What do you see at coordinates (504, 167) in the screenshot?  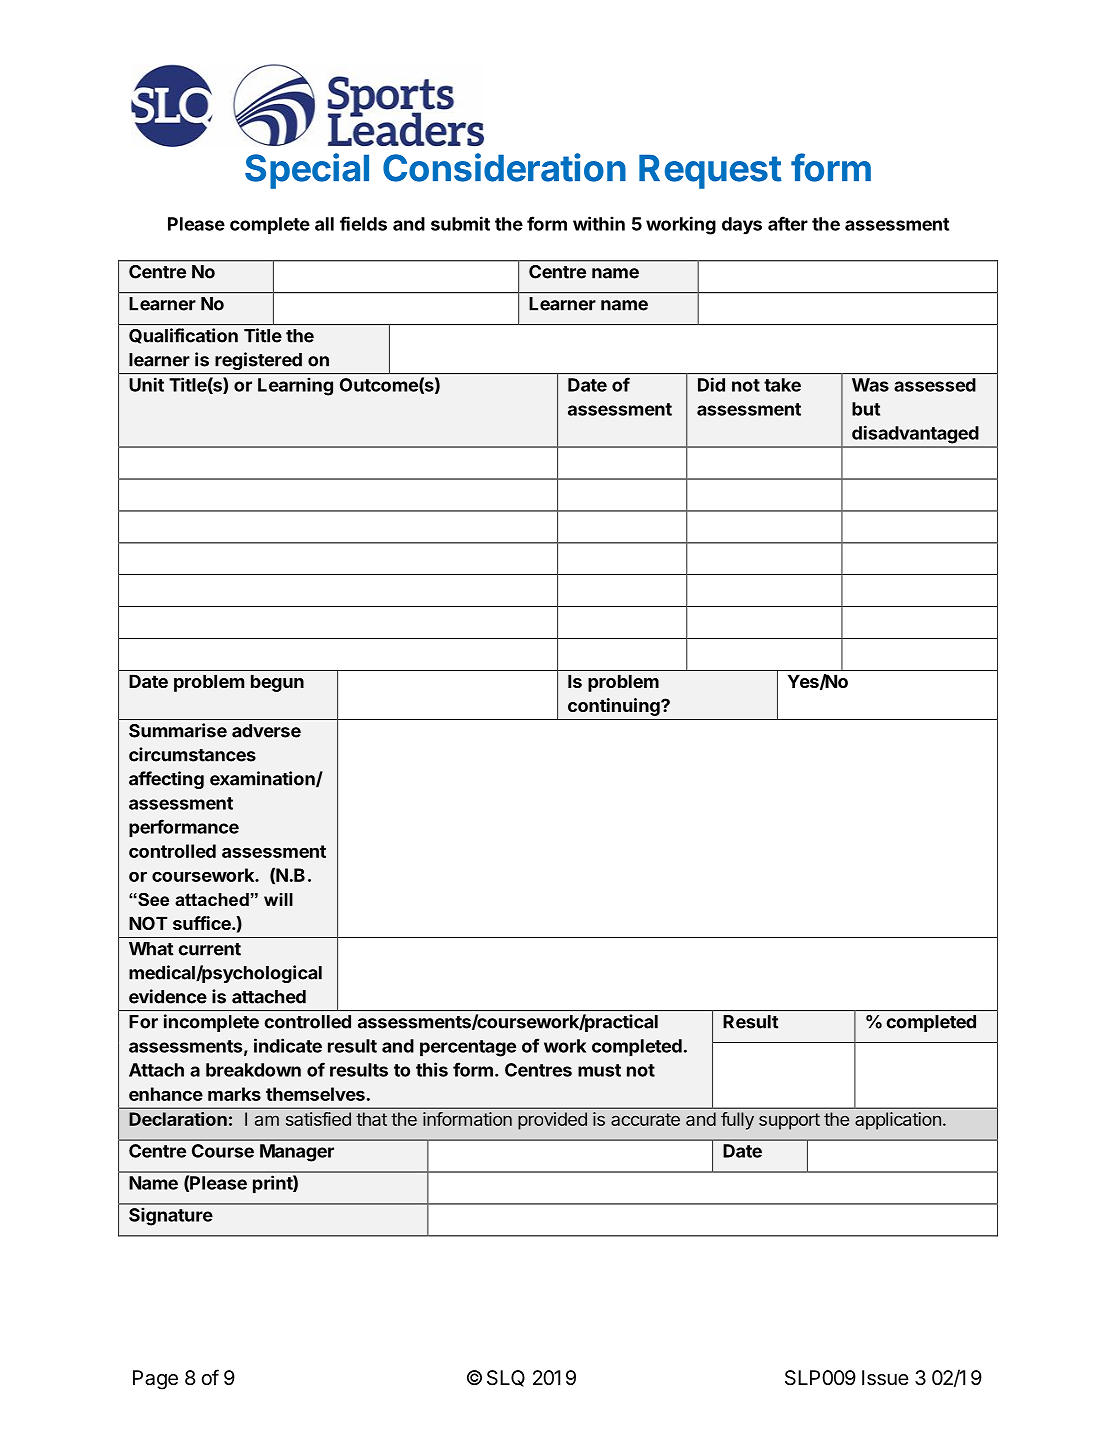 I see `Consideration` at bounding box center [504, 167].
